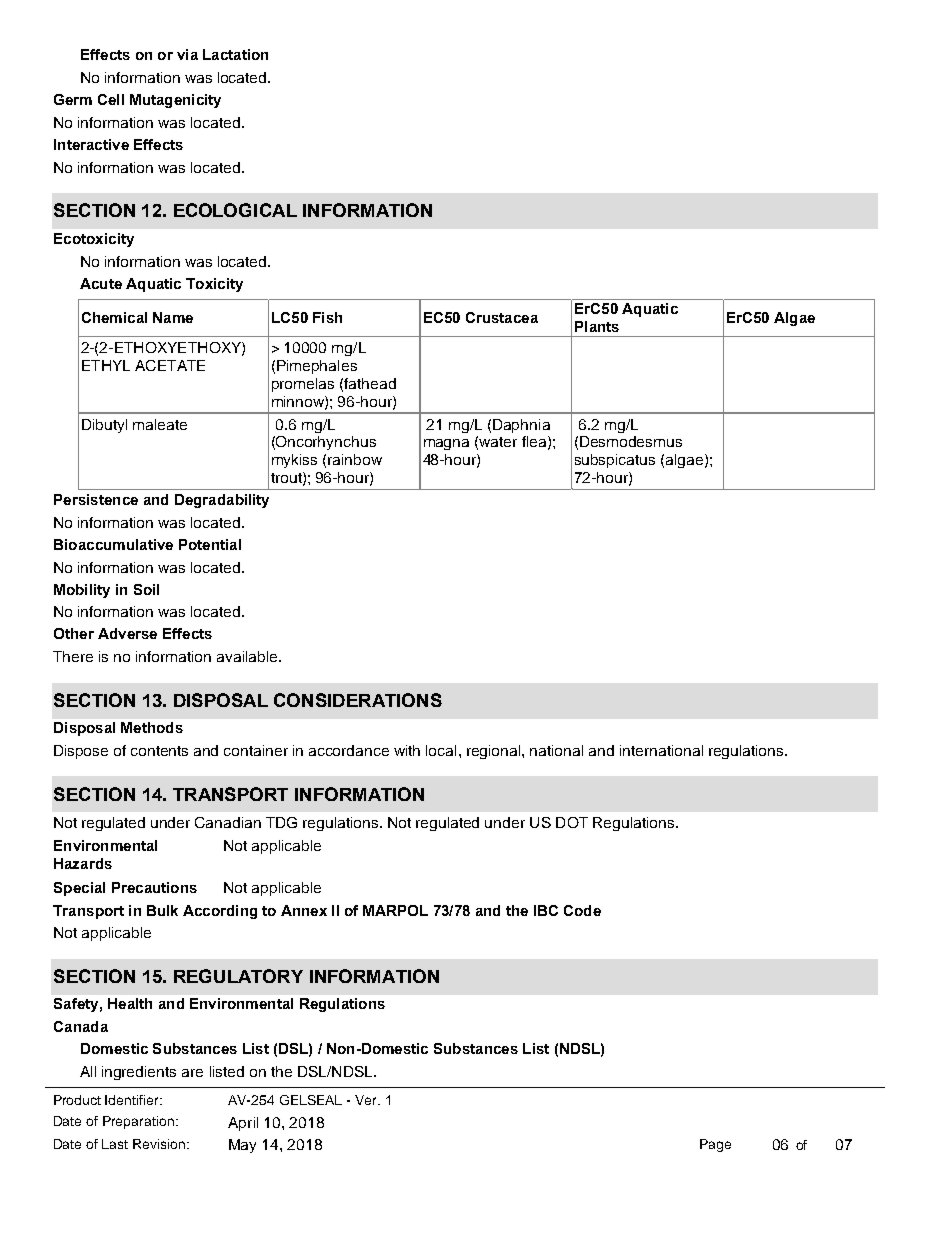 The height and width of the screenshot is (1233, 952). What do you see at coordinates (146, 589) in the screenshot?
I see `Soil` at bounding box center [146, 589].
